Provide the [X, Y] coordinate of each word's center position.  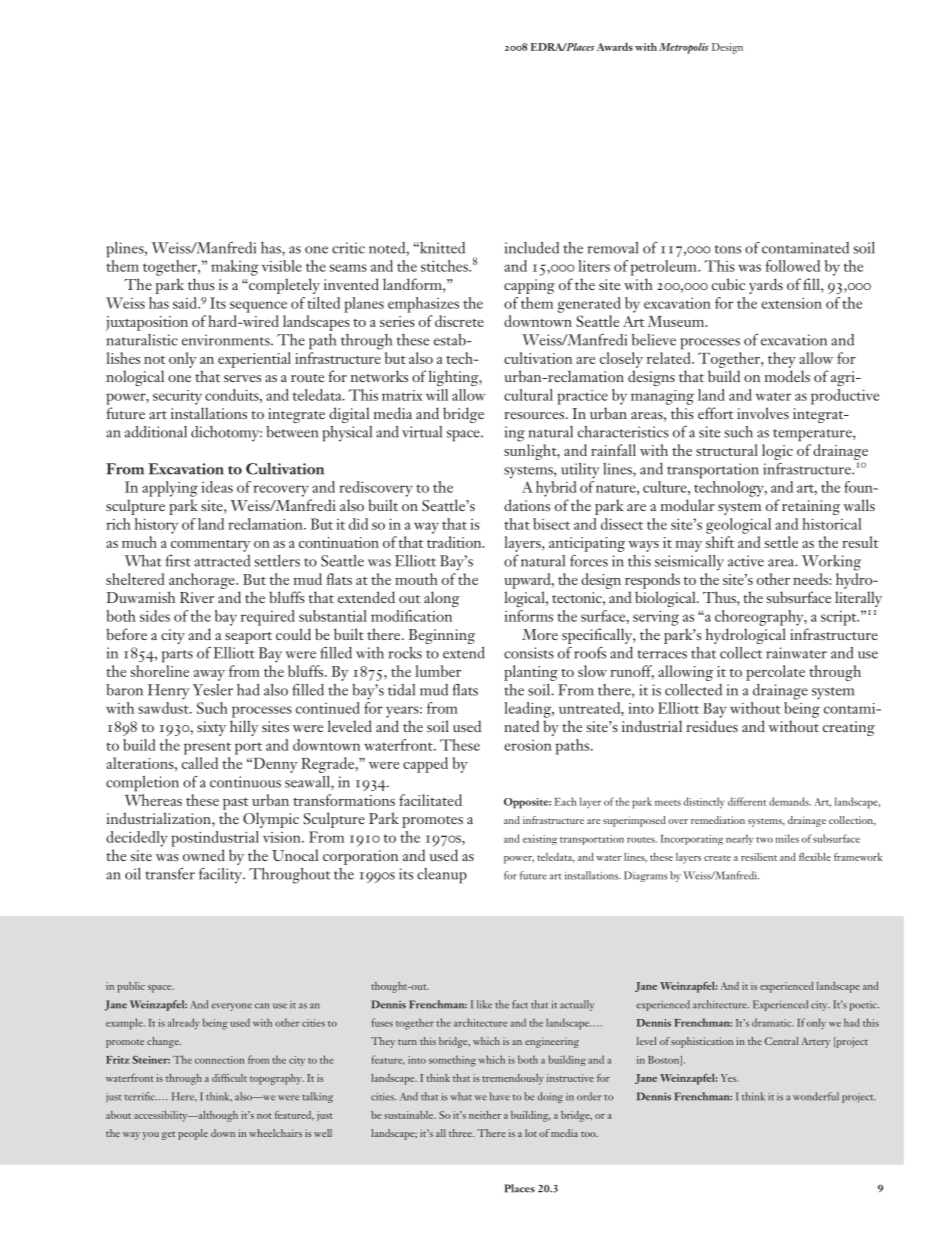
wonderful [816, 1096]
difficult [229, 1078]
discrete [459, 321]
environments [227, 340]
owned [204, 855]
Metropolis [684, 48]
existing [540, 840]
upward [528, 581]
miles [787, 838]
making [235, 268]
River [197, 597]
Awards [615, 47]
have [500, 1096]
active [746, 561]
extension [791, 303]
